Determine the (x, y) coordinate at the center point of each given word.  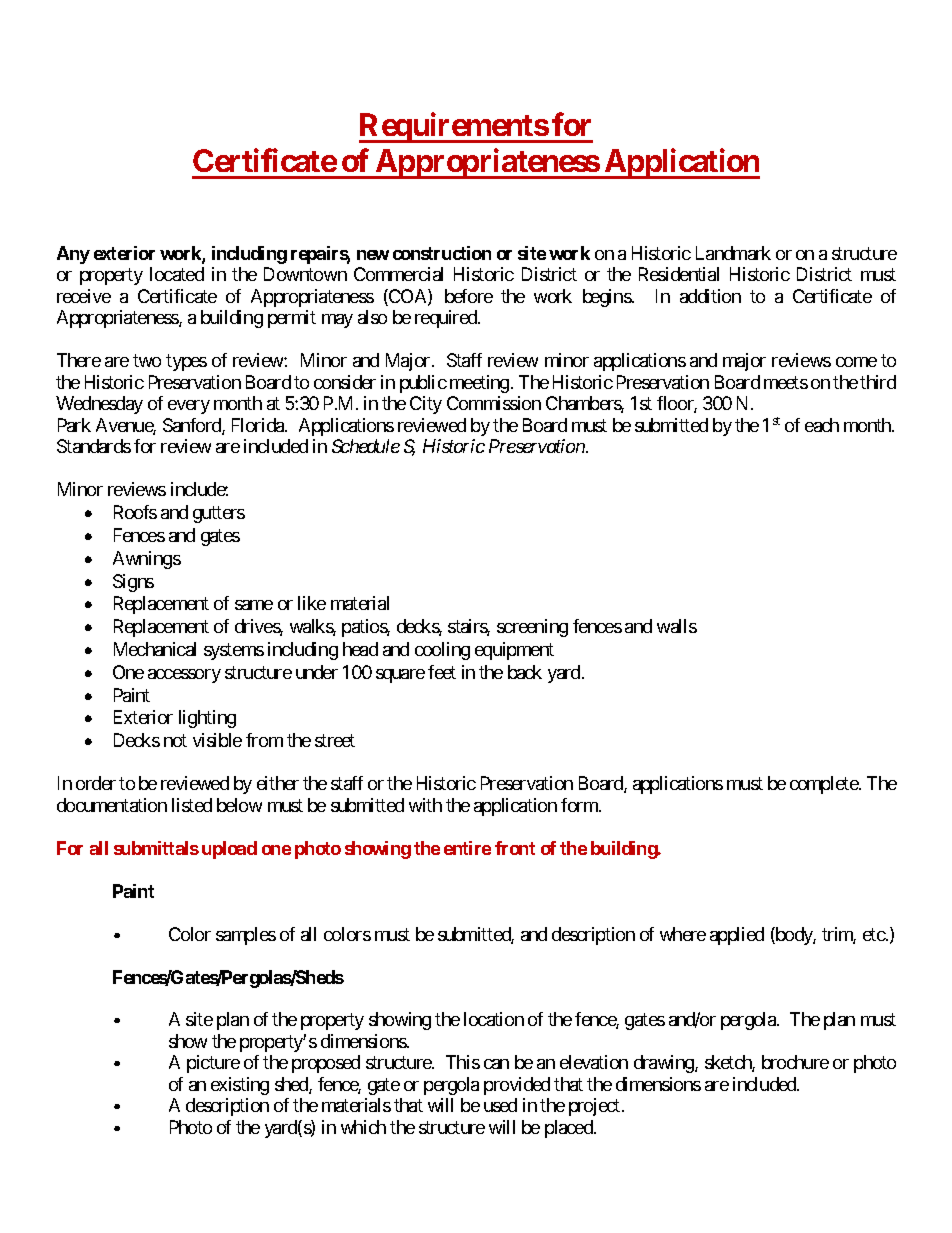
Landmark (733, 253)
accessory (184, 676)
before (469, 296)
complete (825, 785)
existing (240, 1086)
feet (442, 672)
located (177, 274)
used (500, 1105)
